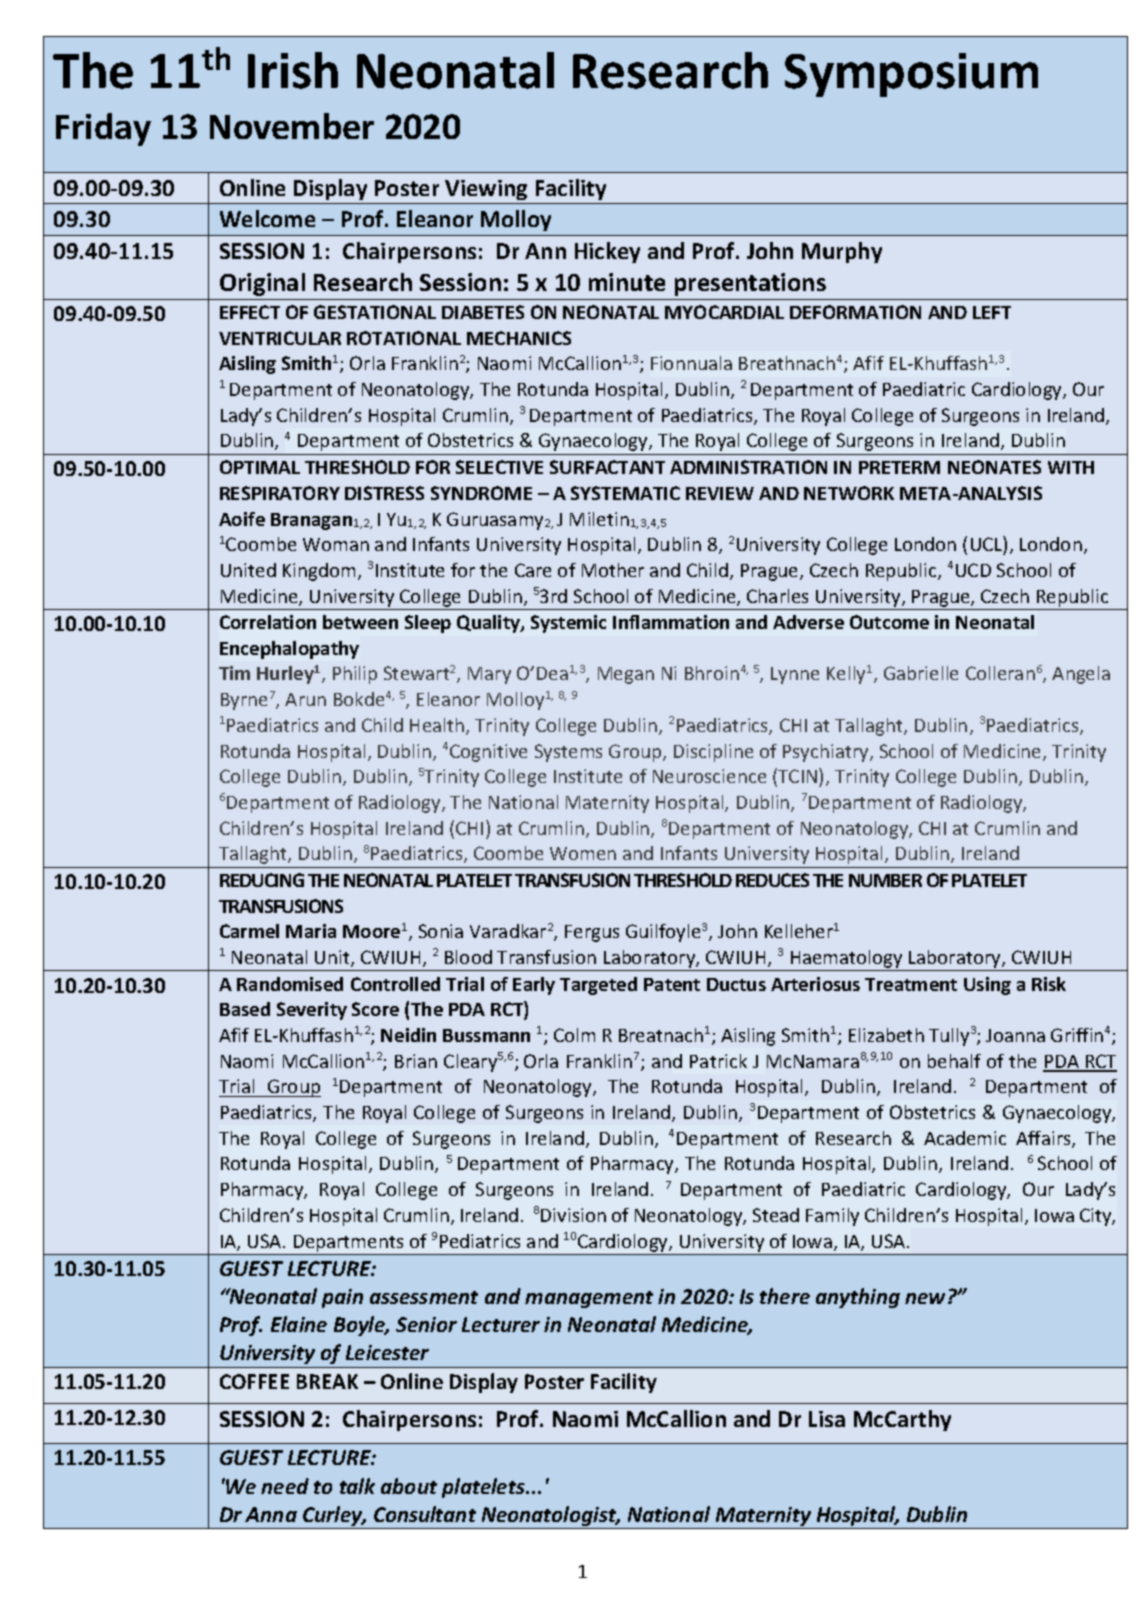  I want to click on Based, so click(245, 1009).
